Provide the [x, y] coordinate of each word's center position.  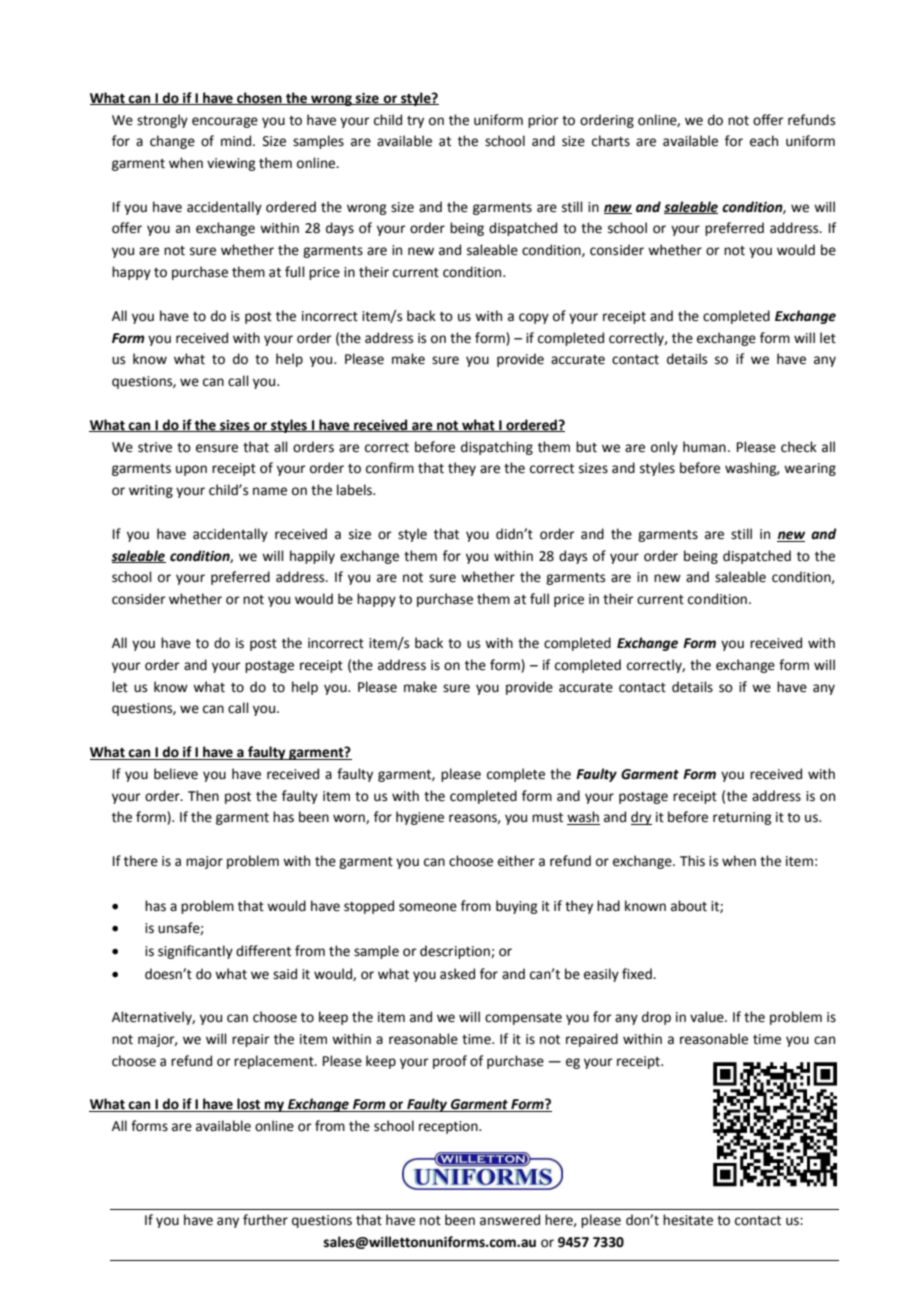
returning [742, 818]
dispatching [497, 448]
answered [510, 1220]
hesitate [688, 1220]
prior [543, 121]
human [704, 447]
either [516, 861]
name [270, 491]
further [265, 1220]
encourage [225, 122]
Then [203, 796]
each [764, 141]
